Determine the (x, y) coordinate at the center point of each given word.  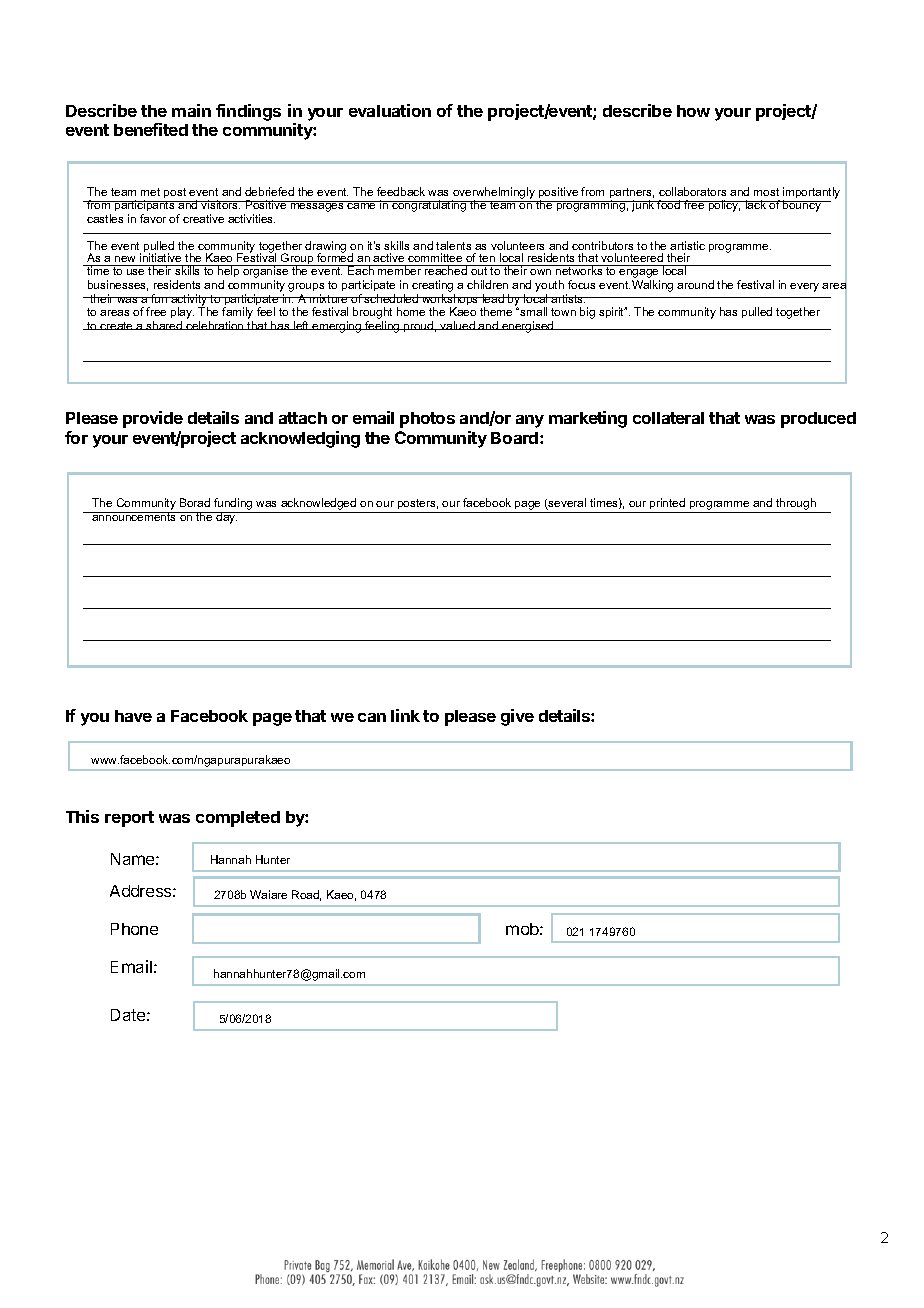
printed (667, 503)
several (566, 504)
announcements (134, 516)
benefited (151, 129)
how (693, 111)
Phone (134, 929)
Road (306, 895)
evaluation (390, 110)
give (517, 717)
